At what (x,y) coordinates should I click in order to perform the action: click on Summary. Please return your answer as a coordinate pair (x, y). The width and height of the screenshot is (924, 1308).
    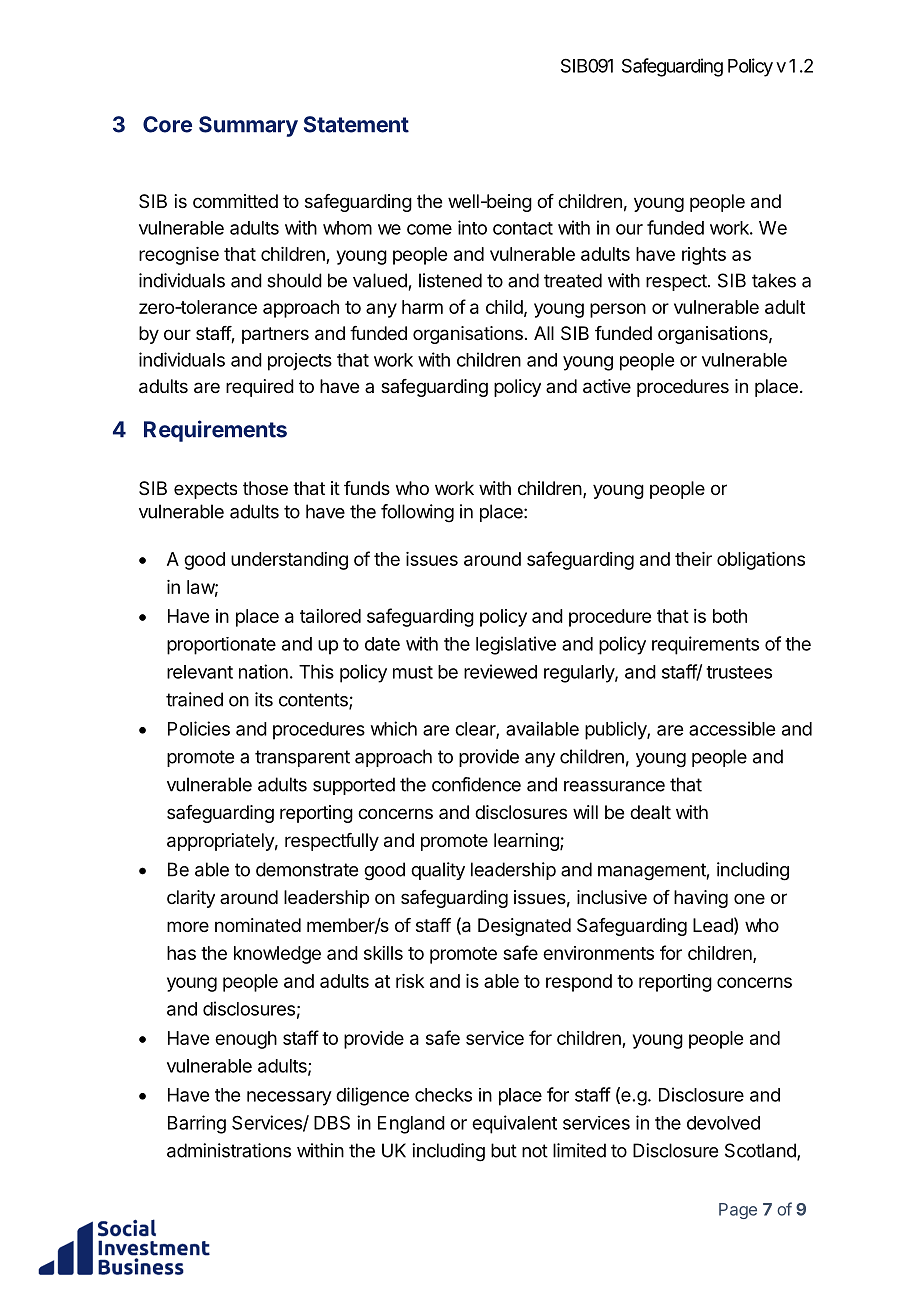
    Looking at the image, I should click on (248, 126).
